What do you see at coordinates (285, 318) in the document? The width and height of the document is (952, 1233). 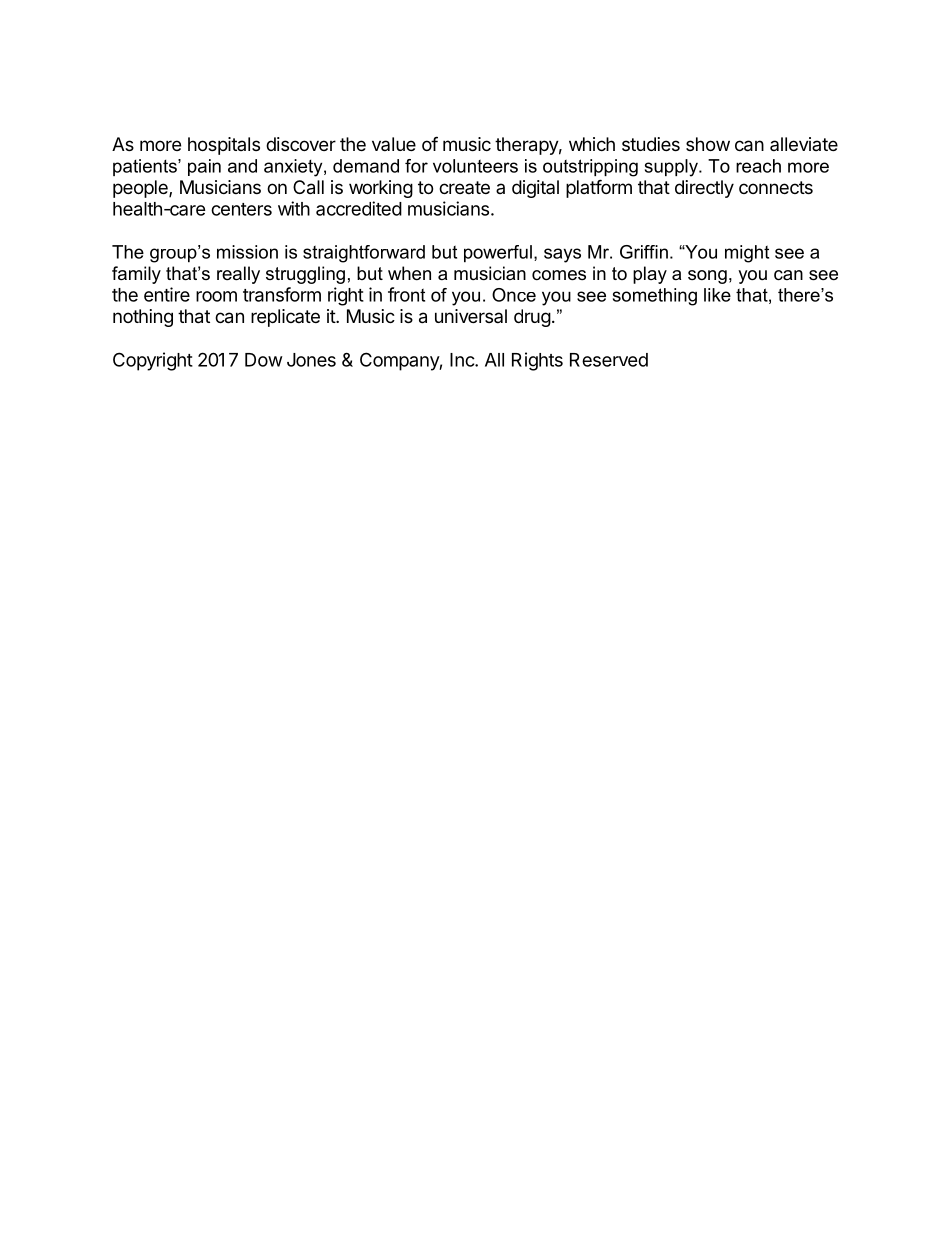 I see `replicate` at bounding box center [285, 318].
